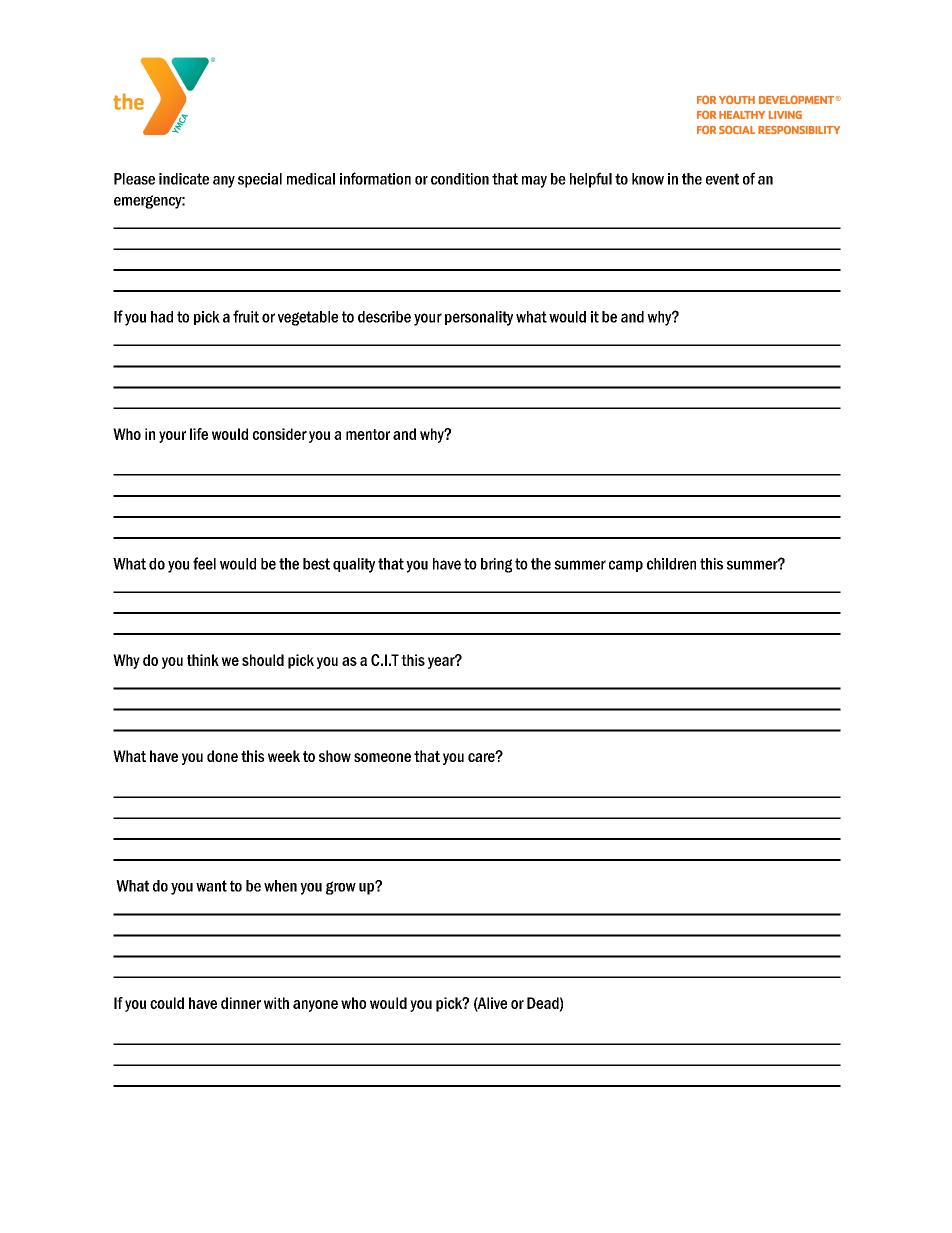 Image resolution: width=952 pixels, height=1233 pixels. Describe the element at coordinates (204, 563) in the document. I see `feel` at that location.
